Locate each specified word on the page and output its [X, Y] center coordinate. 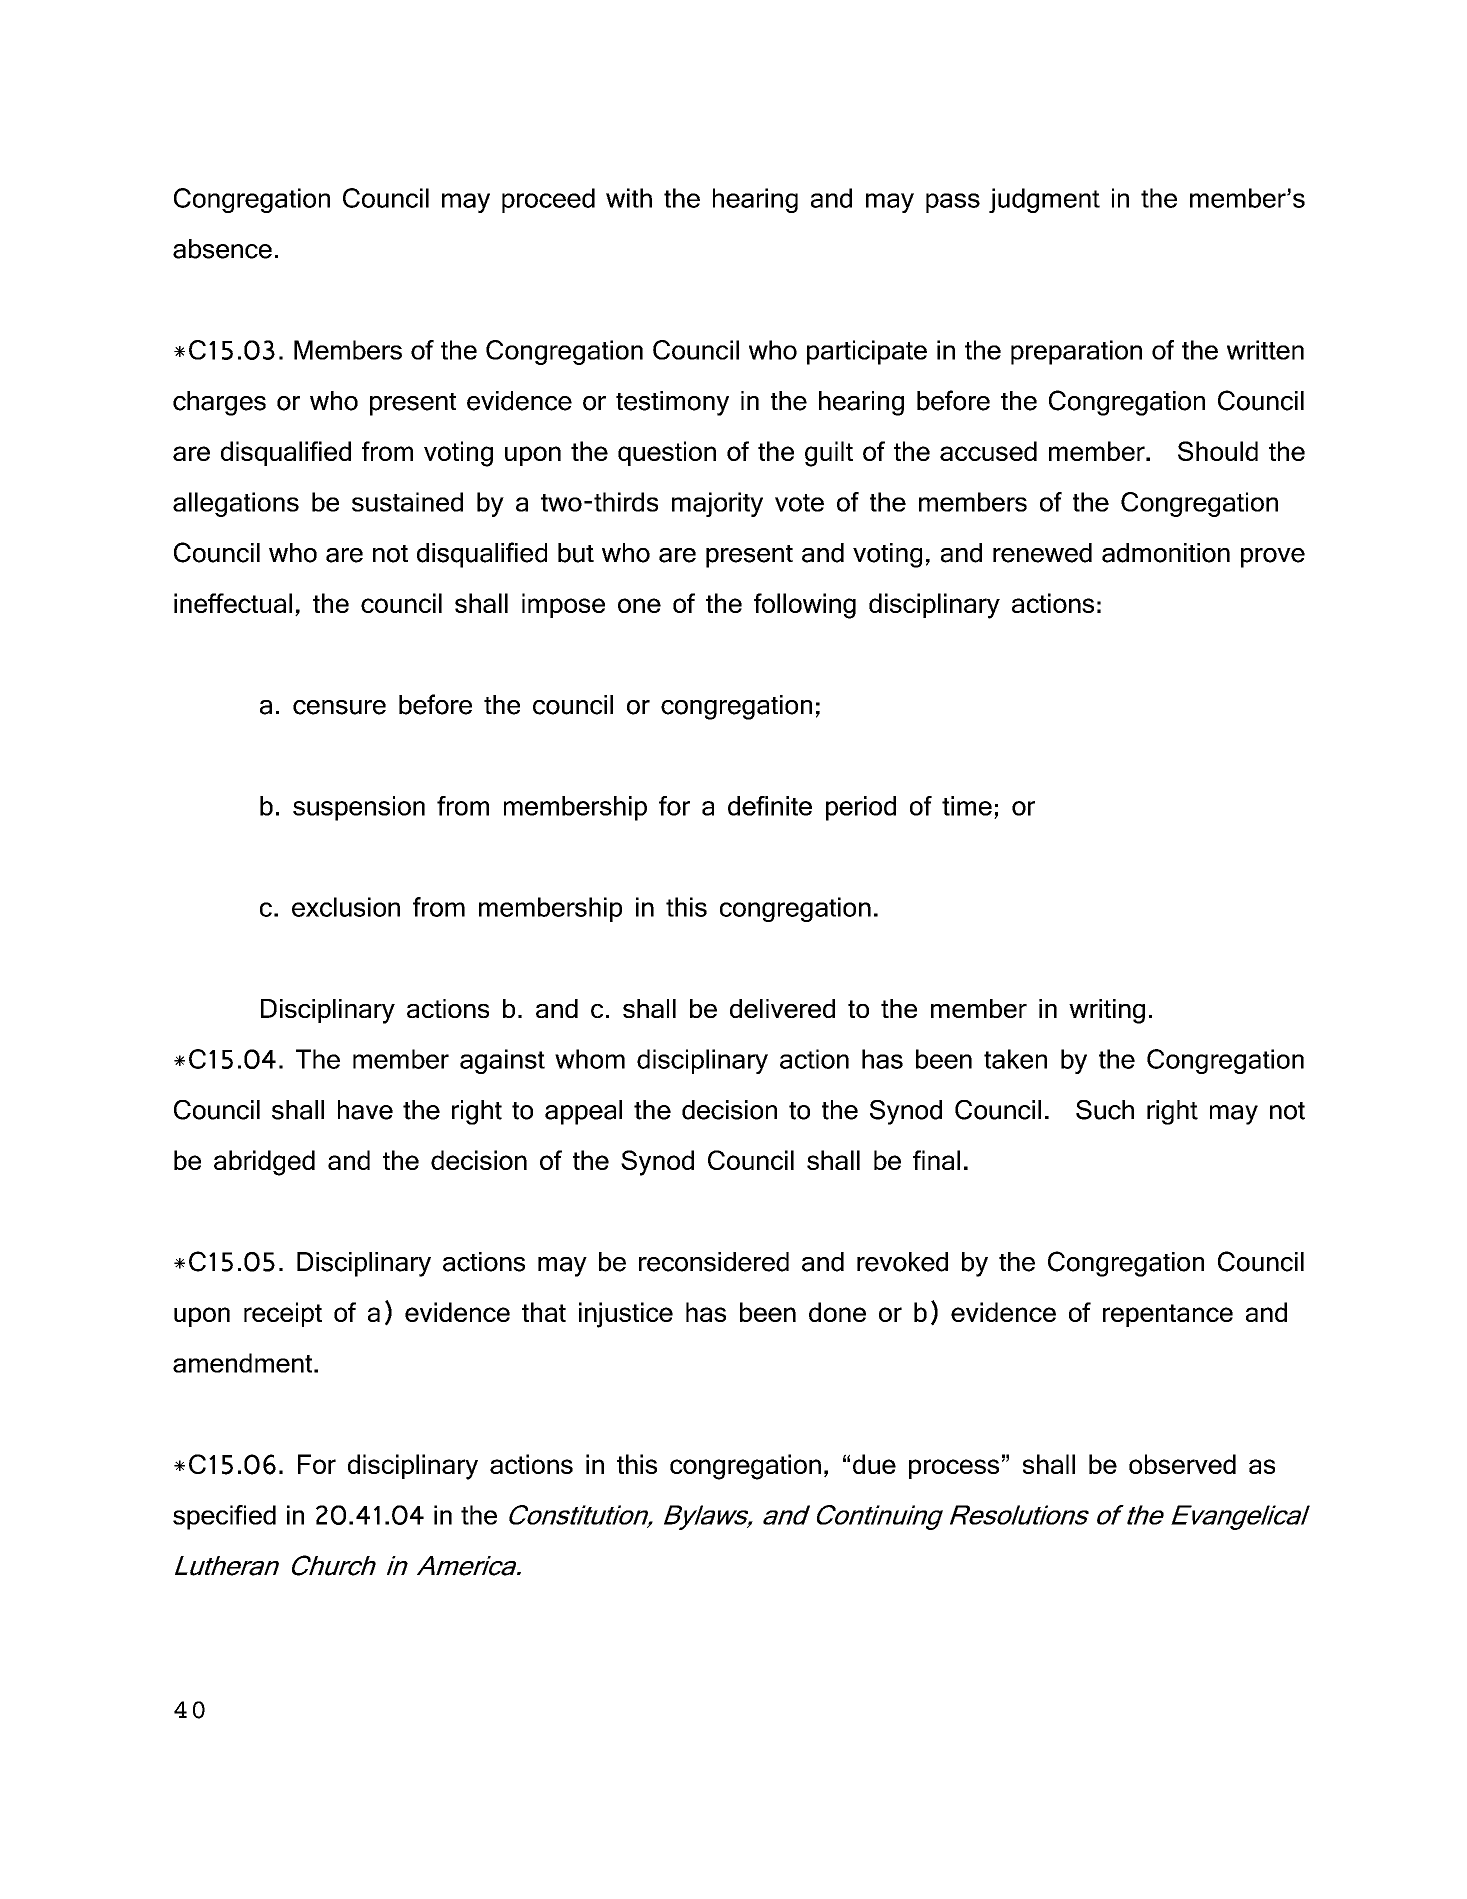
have [365, 1110]
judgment [1044, 200]
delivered [782, 1008]
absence [222, 249]
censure [339, 707]
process [954, 1469]
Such [1105, 1110]
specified [224, 1517]
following [805, 606]
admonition [1166, 553]
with [629, 198]
